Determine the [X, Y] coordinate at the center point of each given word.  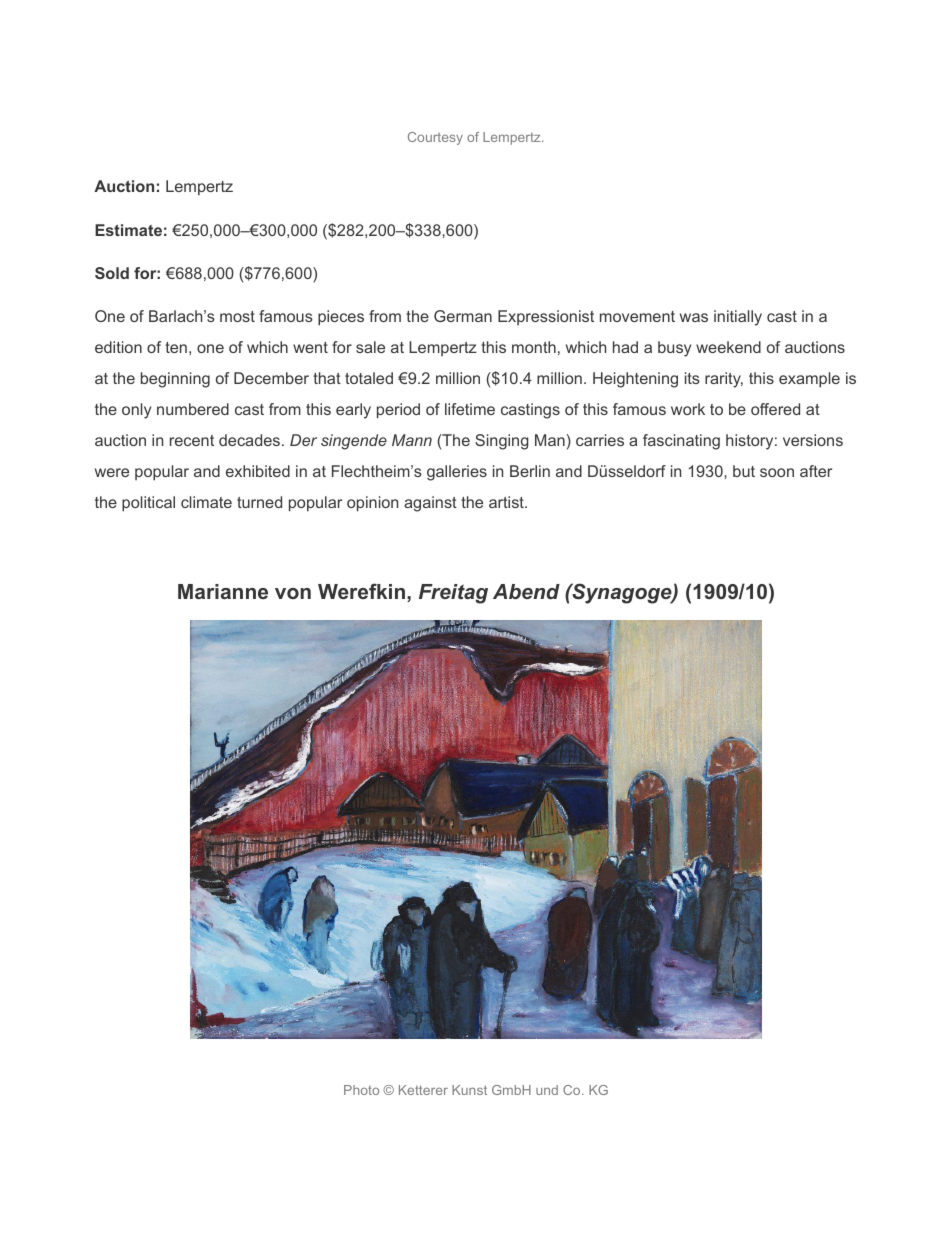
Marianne [223, 591]
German [463, 316]
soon [777, 472]
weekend [728, 347]
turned [259, 502]
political [148, 504]
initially [738, 318]
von [293, 593]
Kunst [469, 1090]
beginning [175, 380]
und [547, 1090]
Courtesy [435, 138]
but [744, 471]
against [430, 504]
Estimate [128, 230]
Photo [361, 1090]
